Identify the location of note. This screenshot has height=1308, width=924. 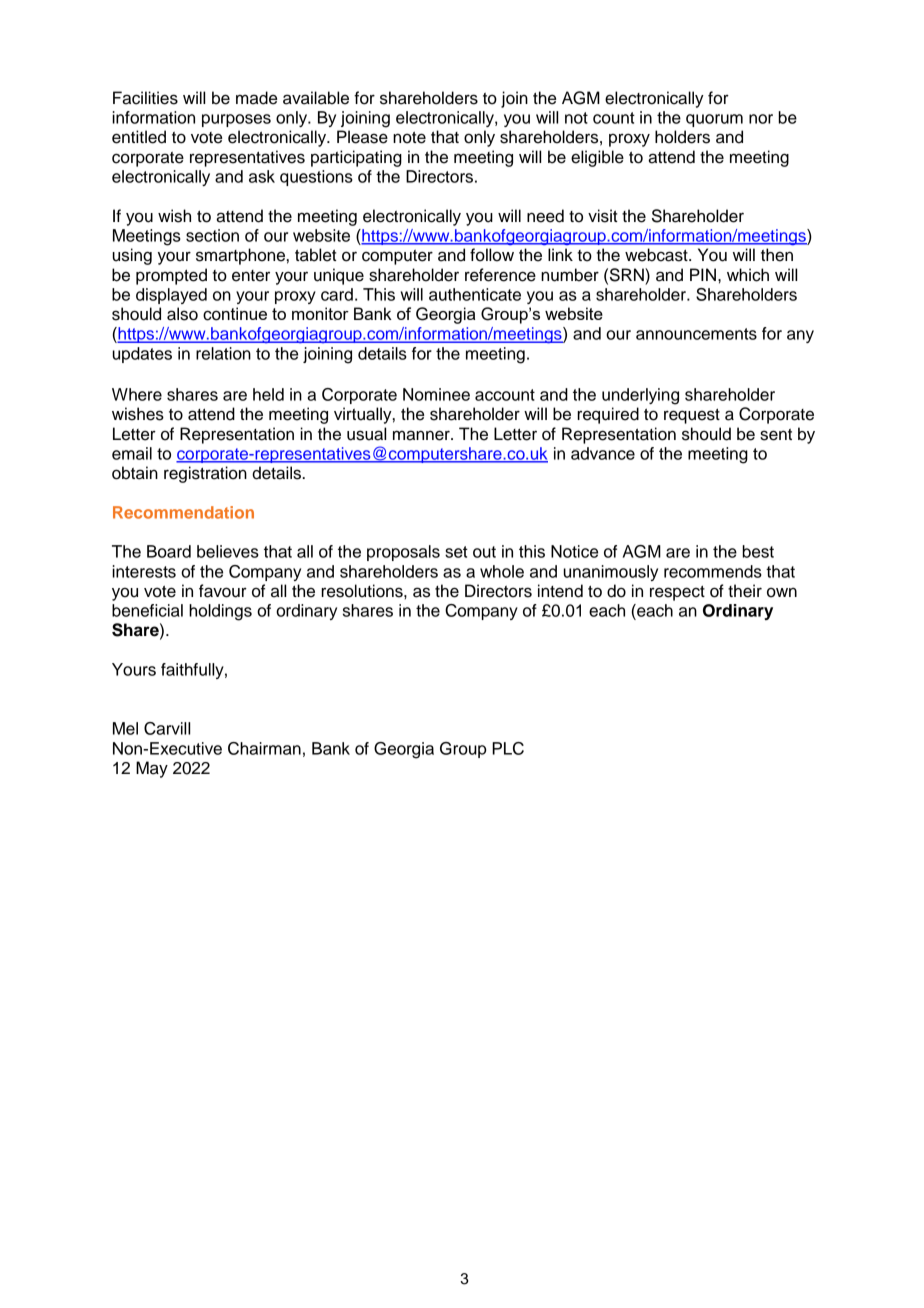
(409, 137).
